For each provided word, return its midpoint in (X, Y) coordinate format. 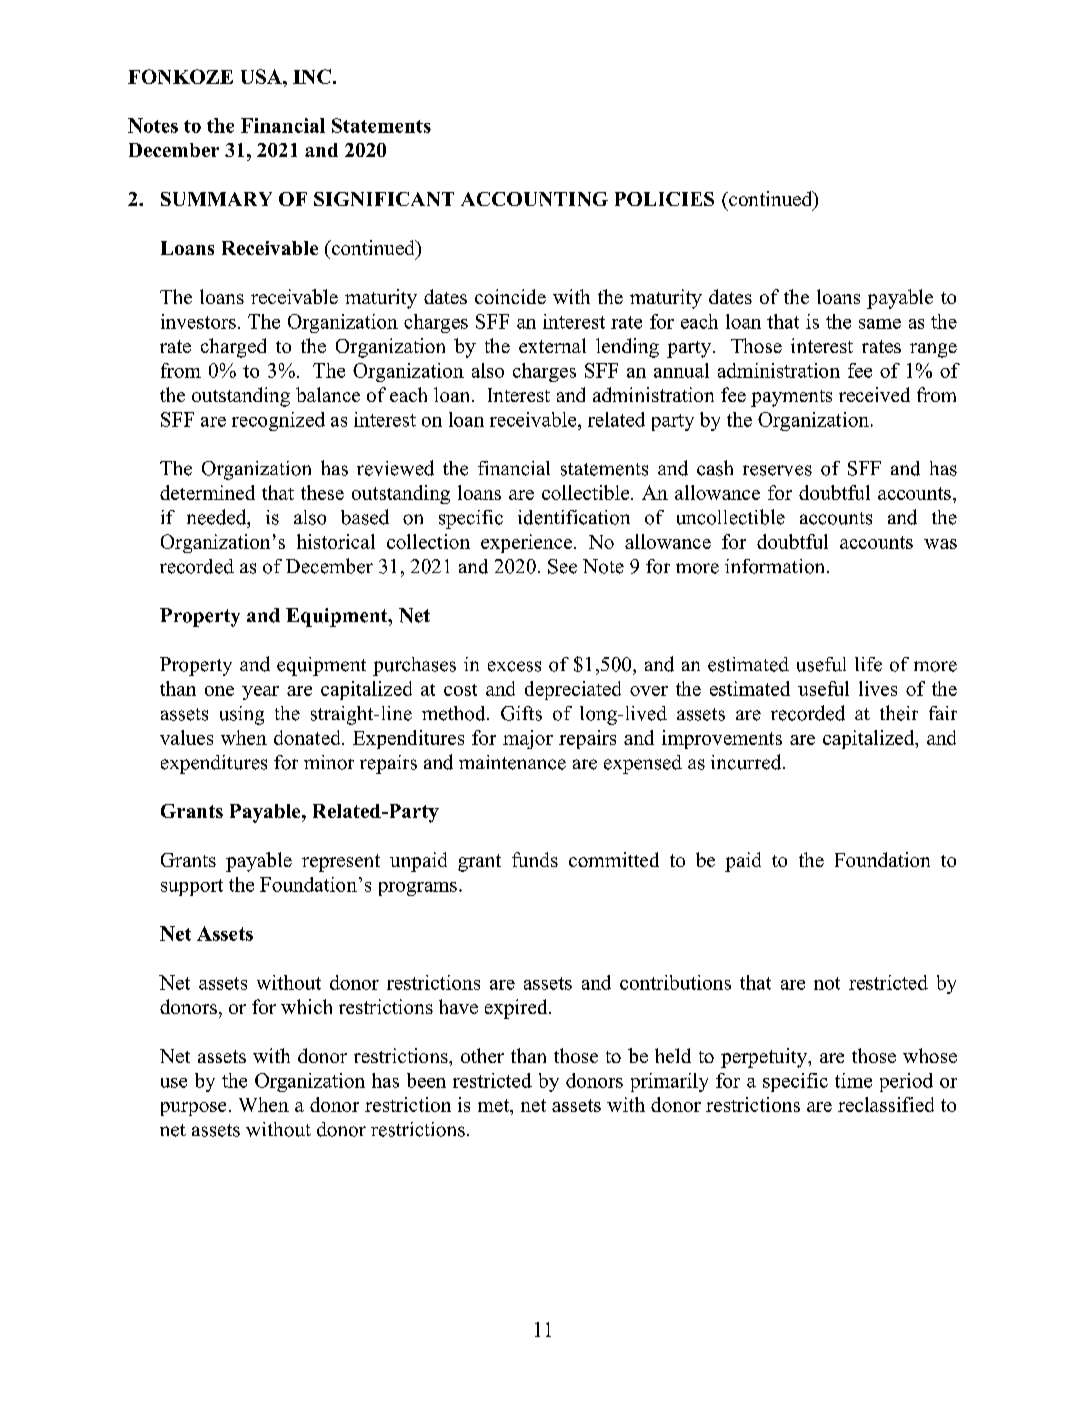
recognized (278, 421)
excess (514, 666)
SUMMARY (216, 199)
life (868, 664)
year (260, 693)
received (874, 394)
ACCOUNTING (534, 199)
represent (341, 863)
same (880, 324)
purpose (193, 1109)
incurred (747, 762)
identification (574, 517)
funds (535, 859)
